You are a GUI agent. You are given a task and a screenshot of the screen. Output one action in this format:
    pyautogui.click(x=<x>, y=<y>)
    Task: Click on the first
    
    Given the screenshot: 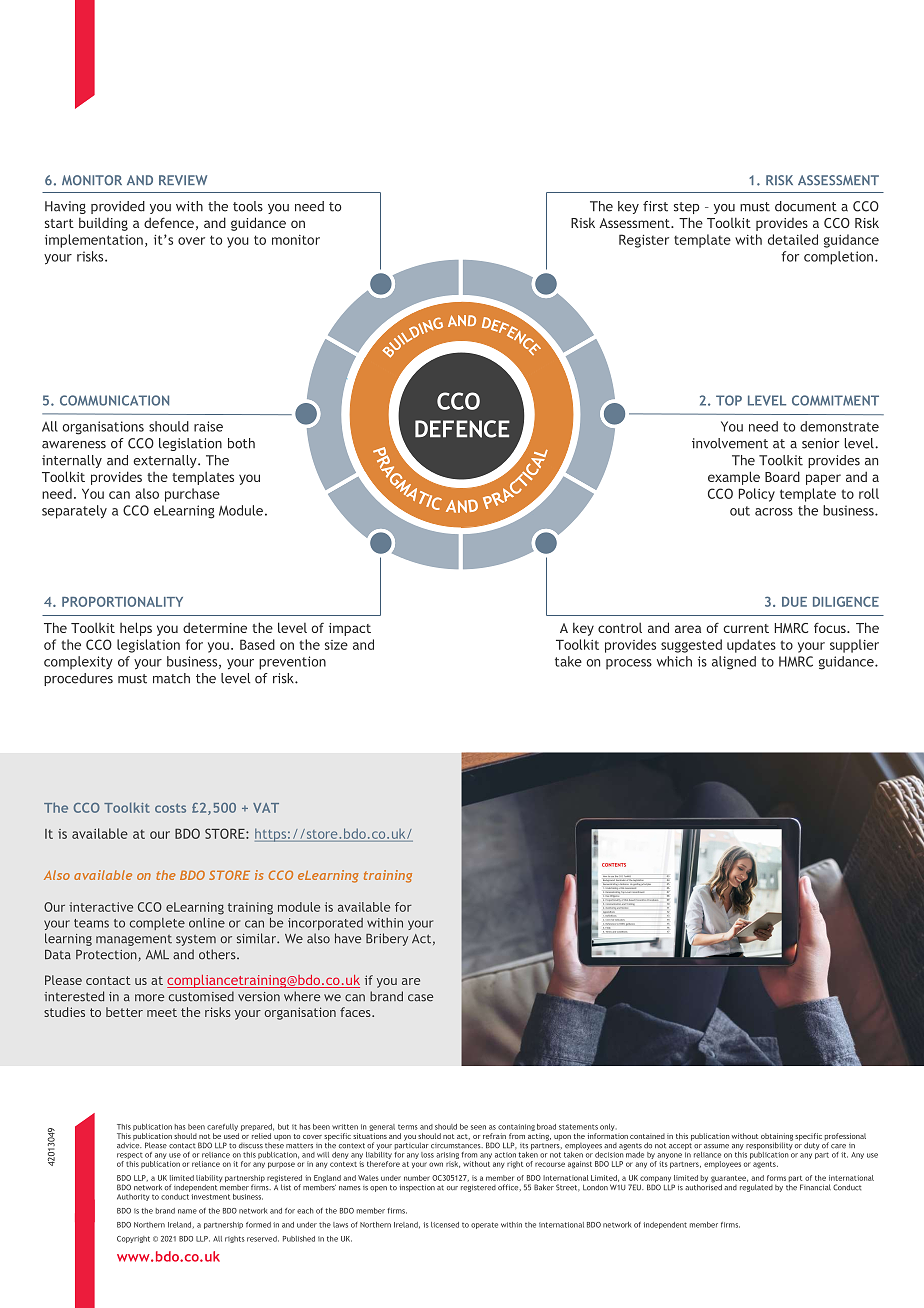 What is the action you would take?
    pyautogui.click(x=655, y=206)
